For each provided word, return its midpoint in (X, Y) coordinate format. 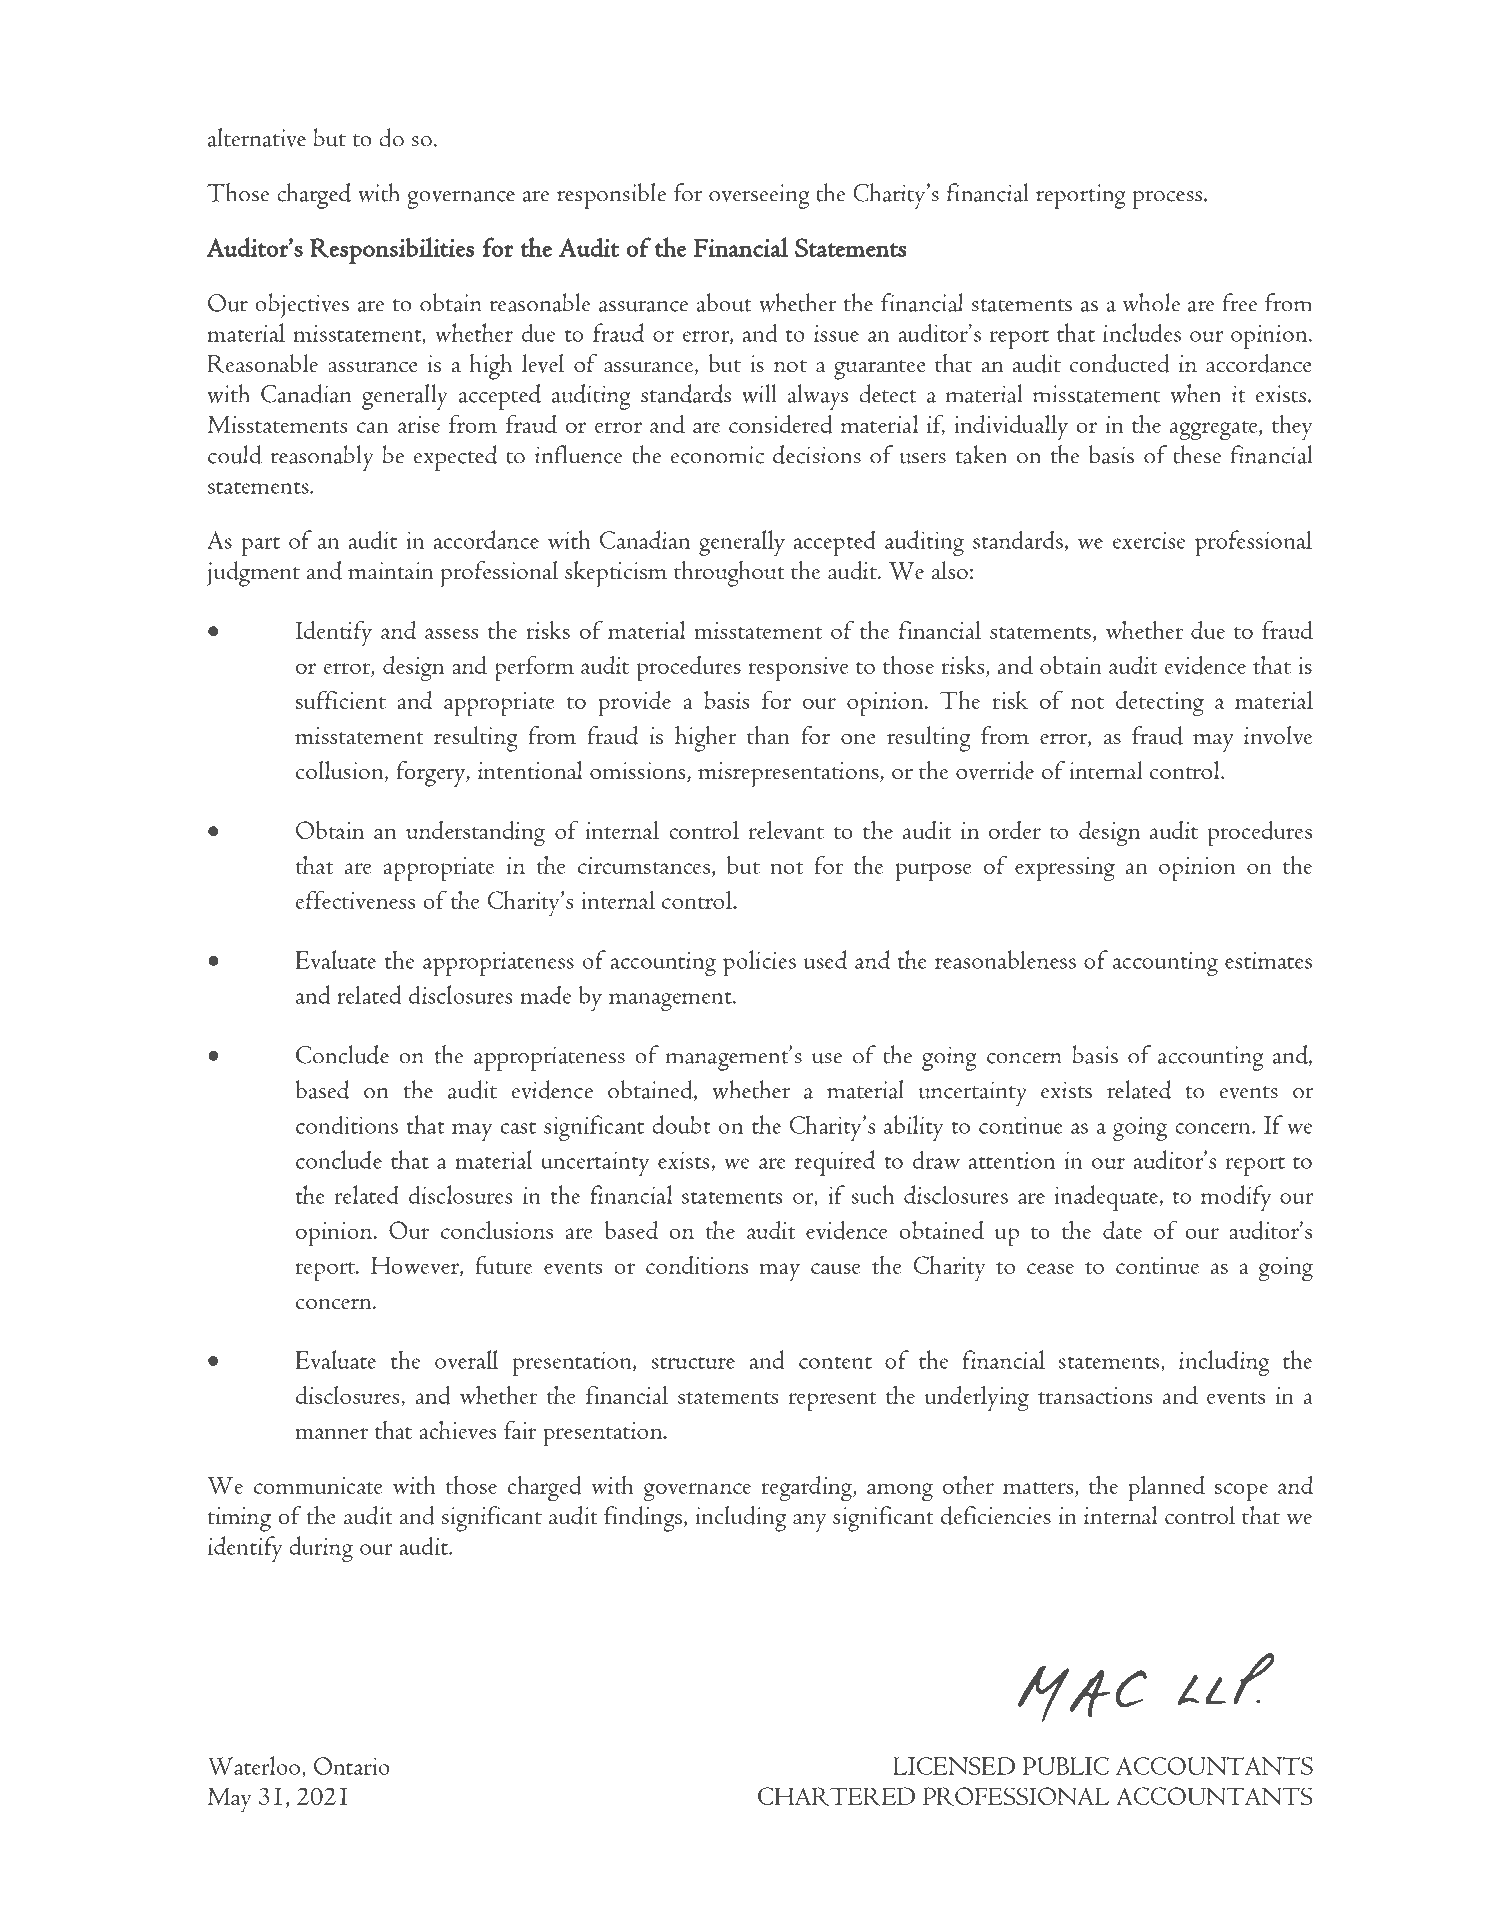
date (1122, 1230)
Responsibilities (392, 250)
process (1168, 200)
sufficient (341, 699)
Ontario (352, 1766)
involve (1278, 735)
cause (836, 1268)
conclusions (497, 1230)
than (768, 735)
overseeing (759, 196)
